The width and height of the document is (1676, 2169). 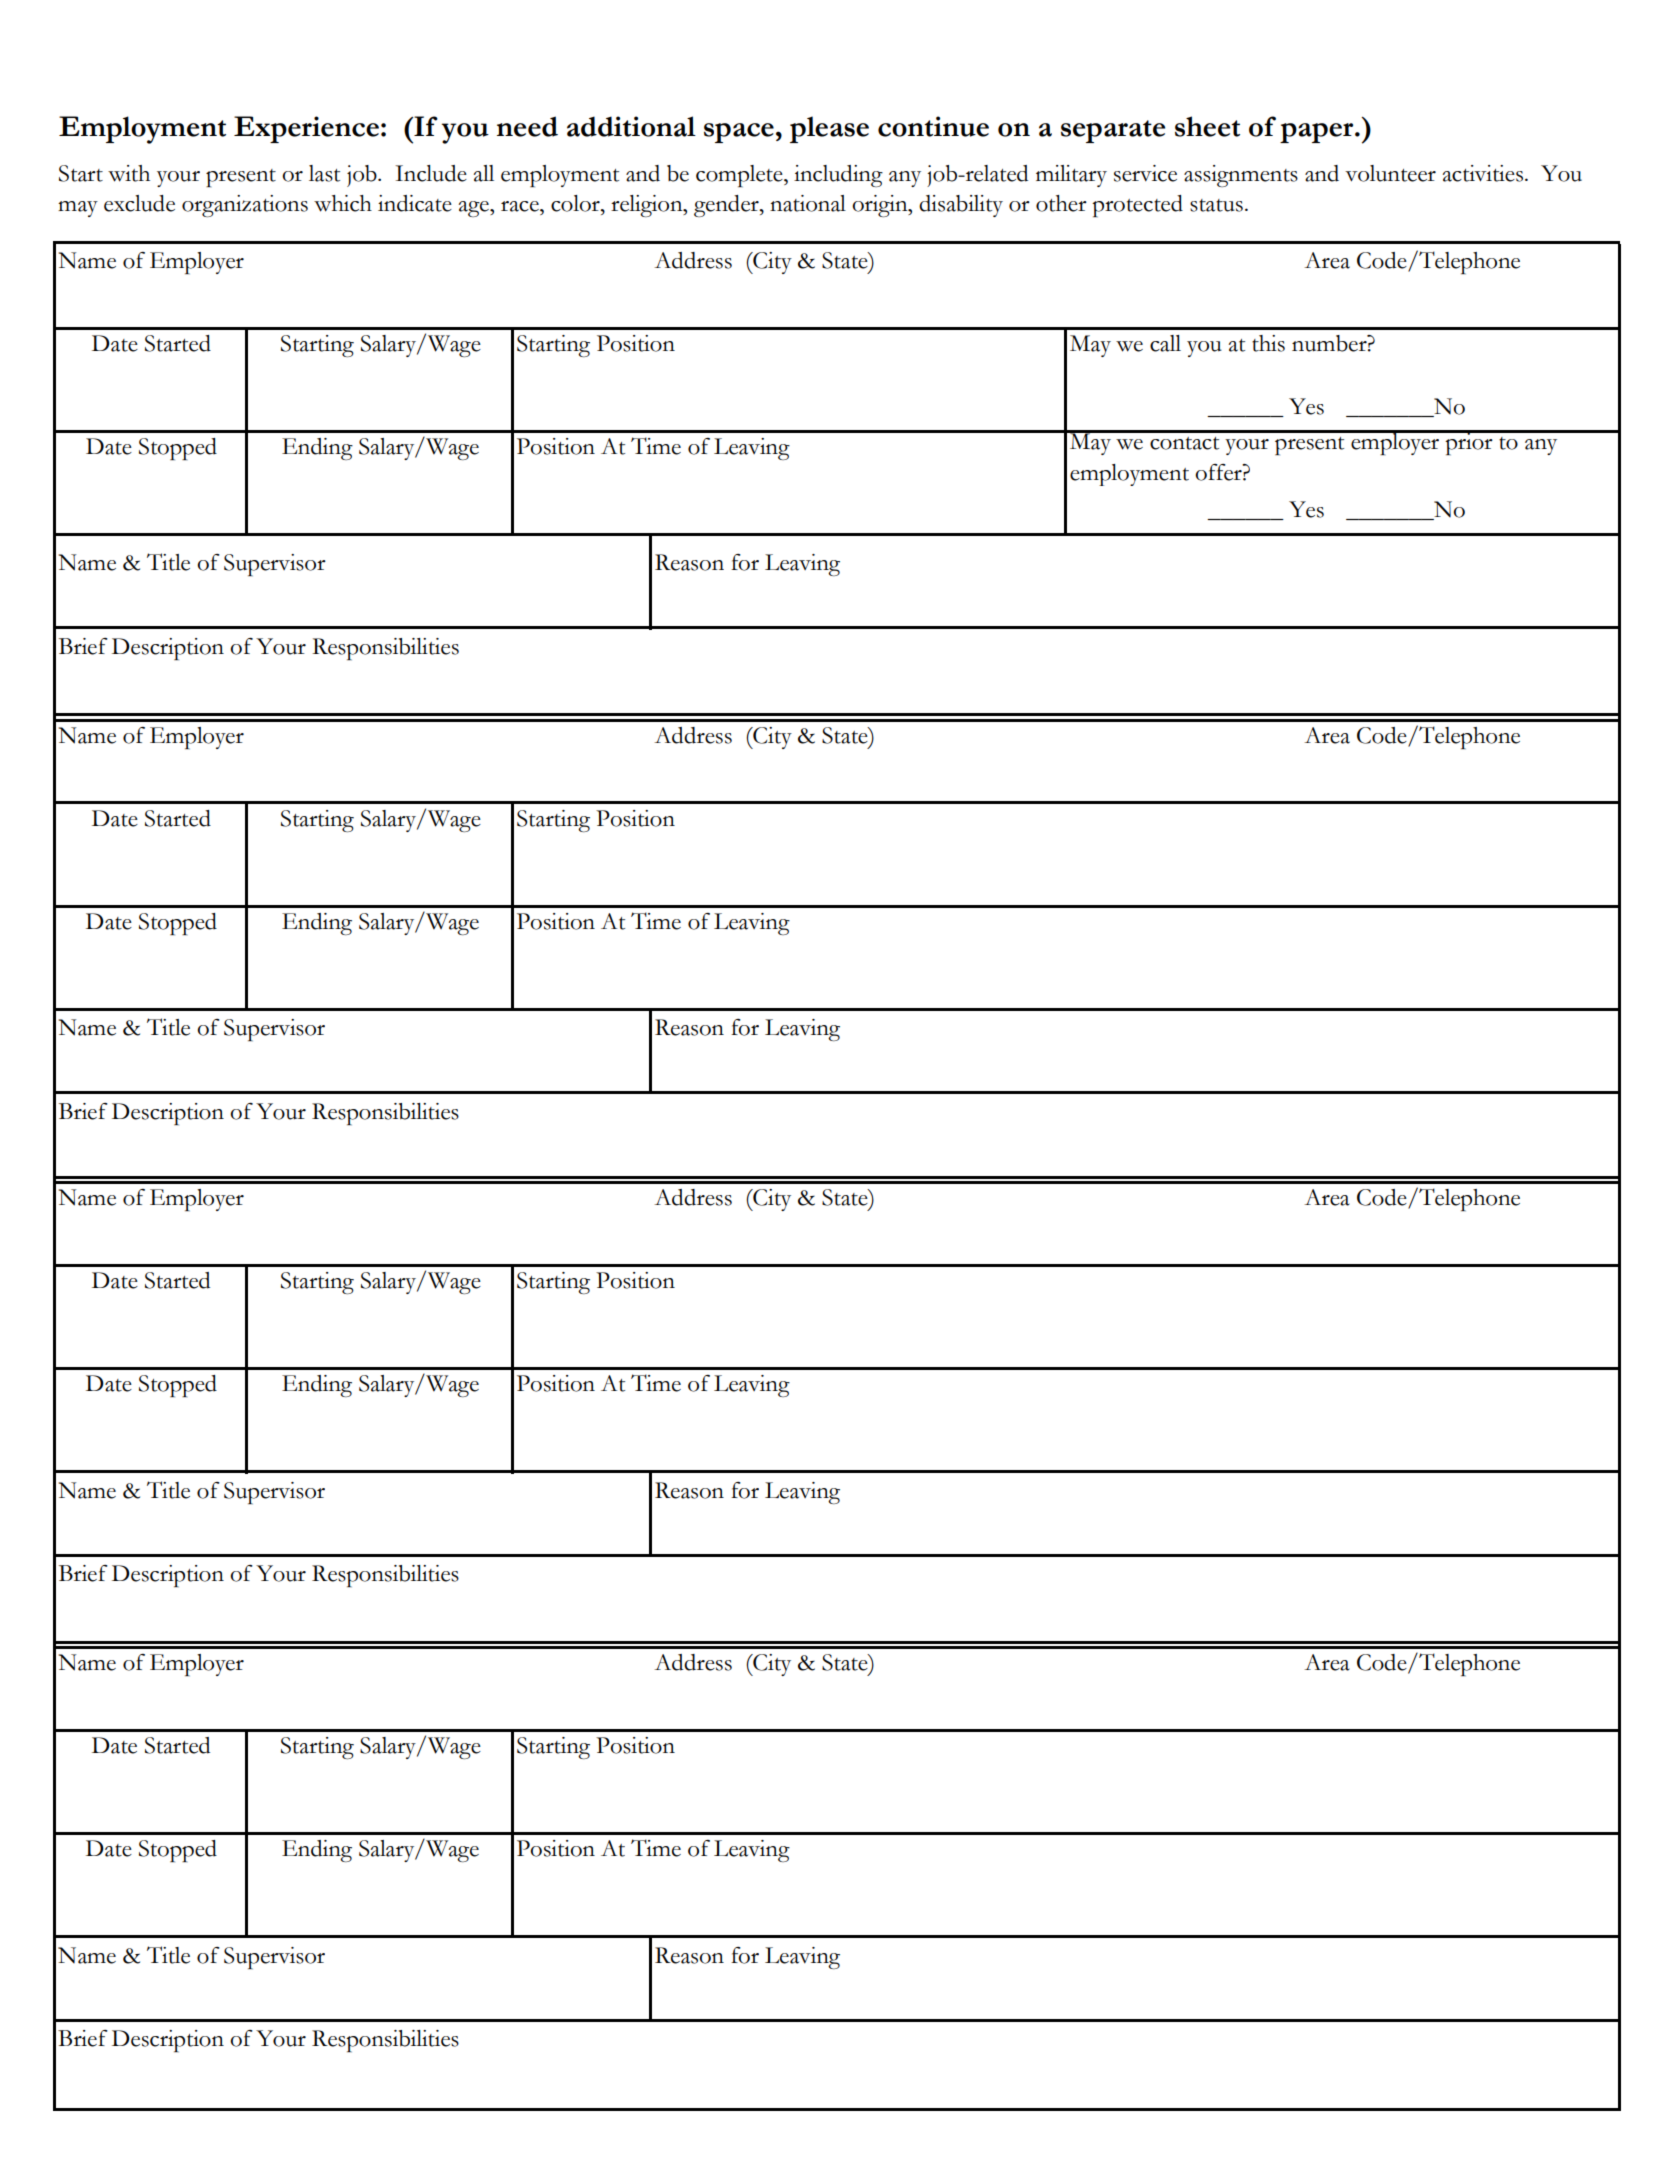 I want to click on call, so click(x=1165, y=343).
